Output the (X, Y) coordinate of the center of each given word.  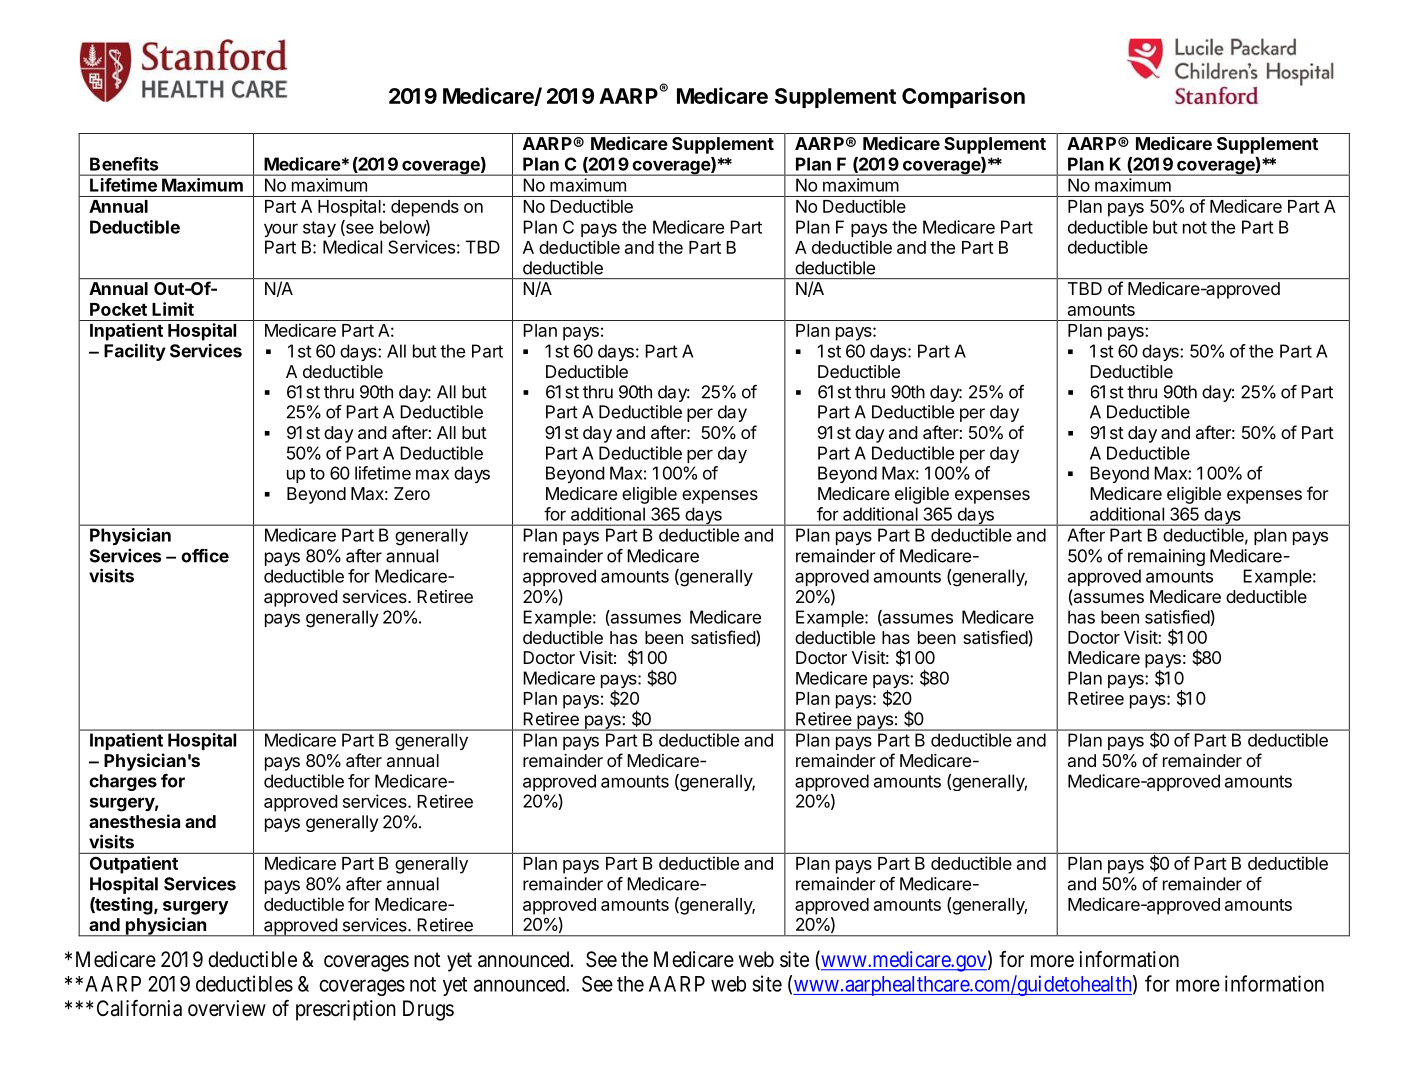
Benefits (124, 164)
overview (227, 1008)
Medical (352, 247)
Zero (412, 493)
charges (123, 782)
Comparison (963, 97)
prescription (346, 1010)
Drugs (428, 1010)
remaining (1166, 557)
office (205, 556)
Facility (135, 352)
